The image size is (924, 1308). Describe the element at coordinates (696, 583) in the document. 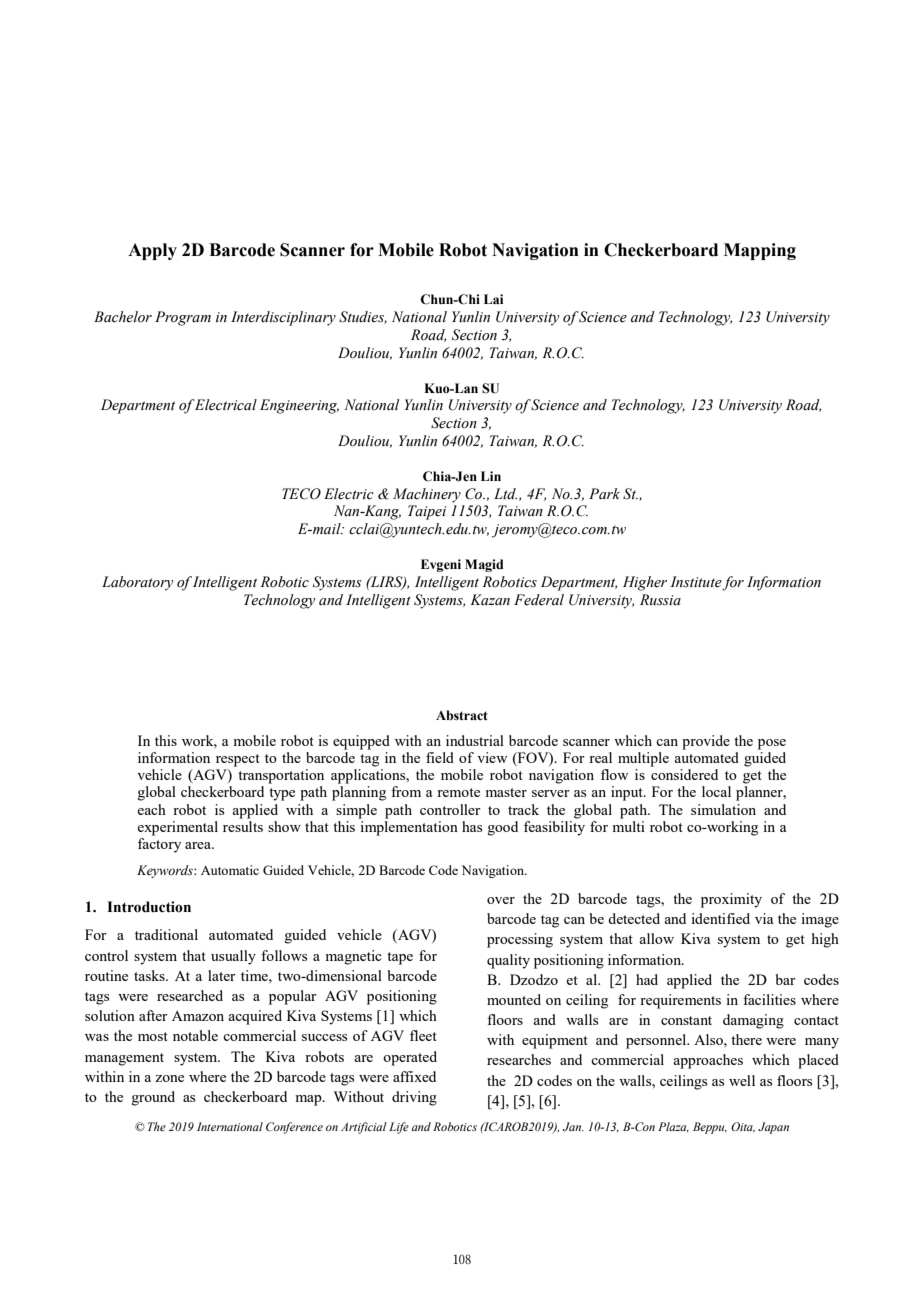

I see `Institute` at that location.
